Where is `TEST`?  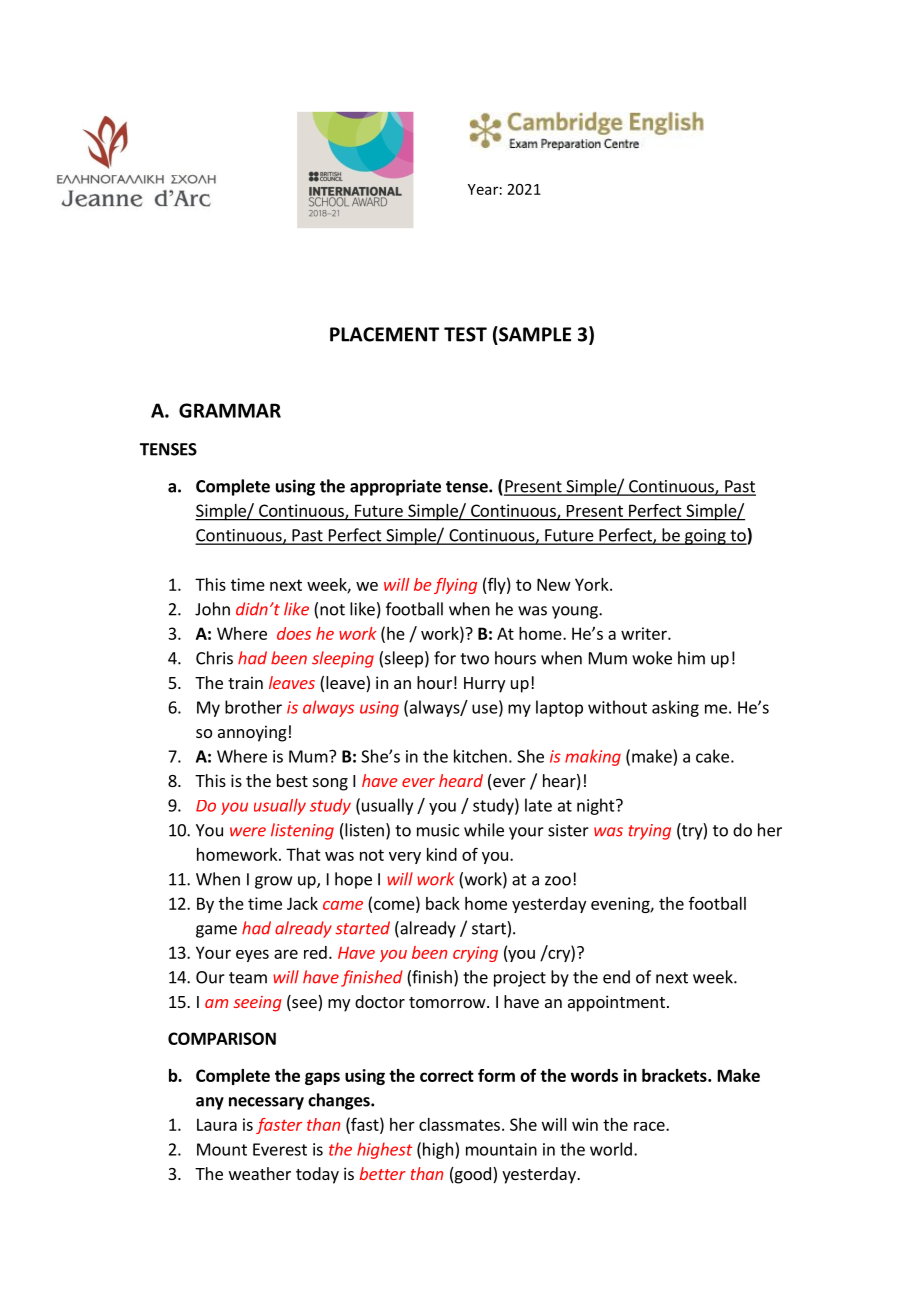 TEST is located at coordinates (465, 334).
